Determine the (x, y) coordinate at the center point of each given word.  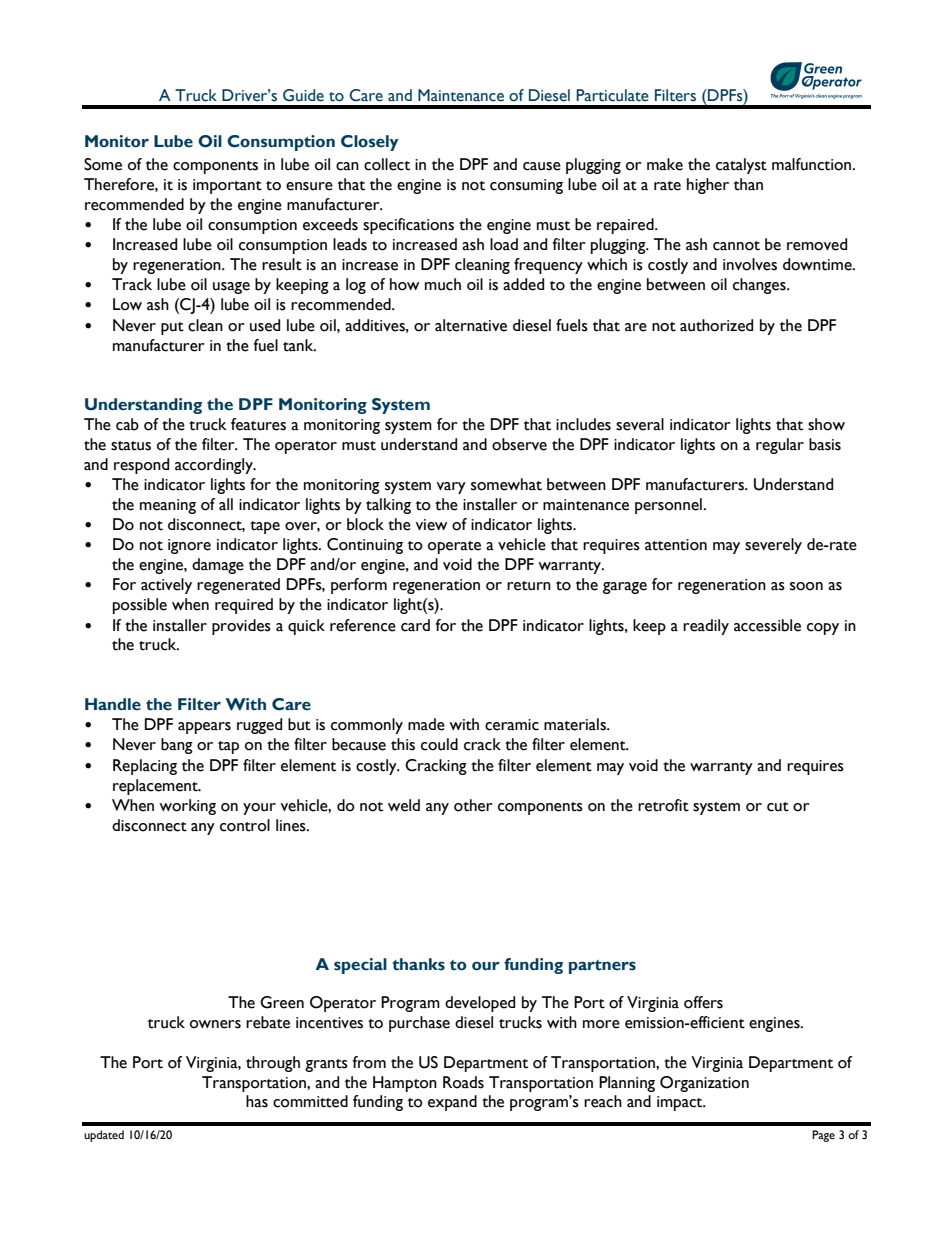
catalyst (741, 166)
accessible (767, 625)
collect (387, 164)
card (415, 625)
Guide (303, 95)
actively (166, 586)
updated (104, 1136)
